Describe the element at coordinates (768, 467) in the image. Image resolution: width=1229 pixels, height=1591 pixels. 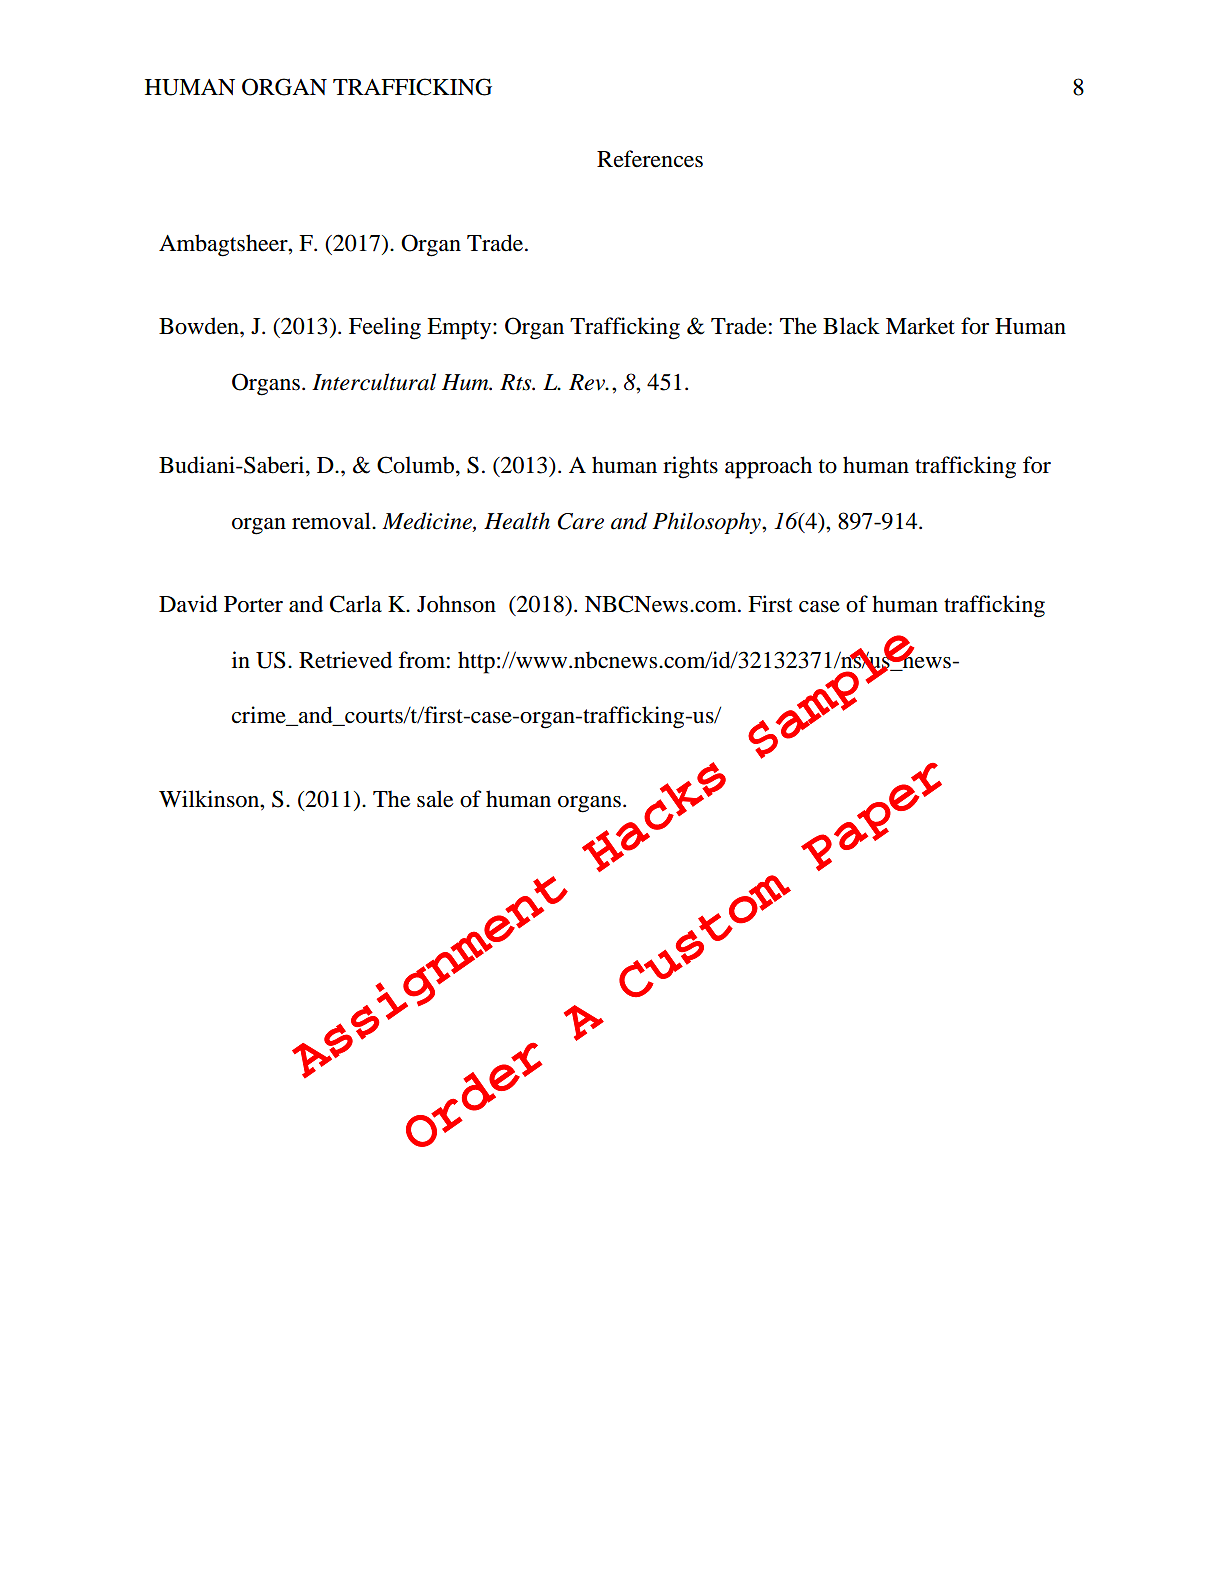
I see `approach` at that location.
